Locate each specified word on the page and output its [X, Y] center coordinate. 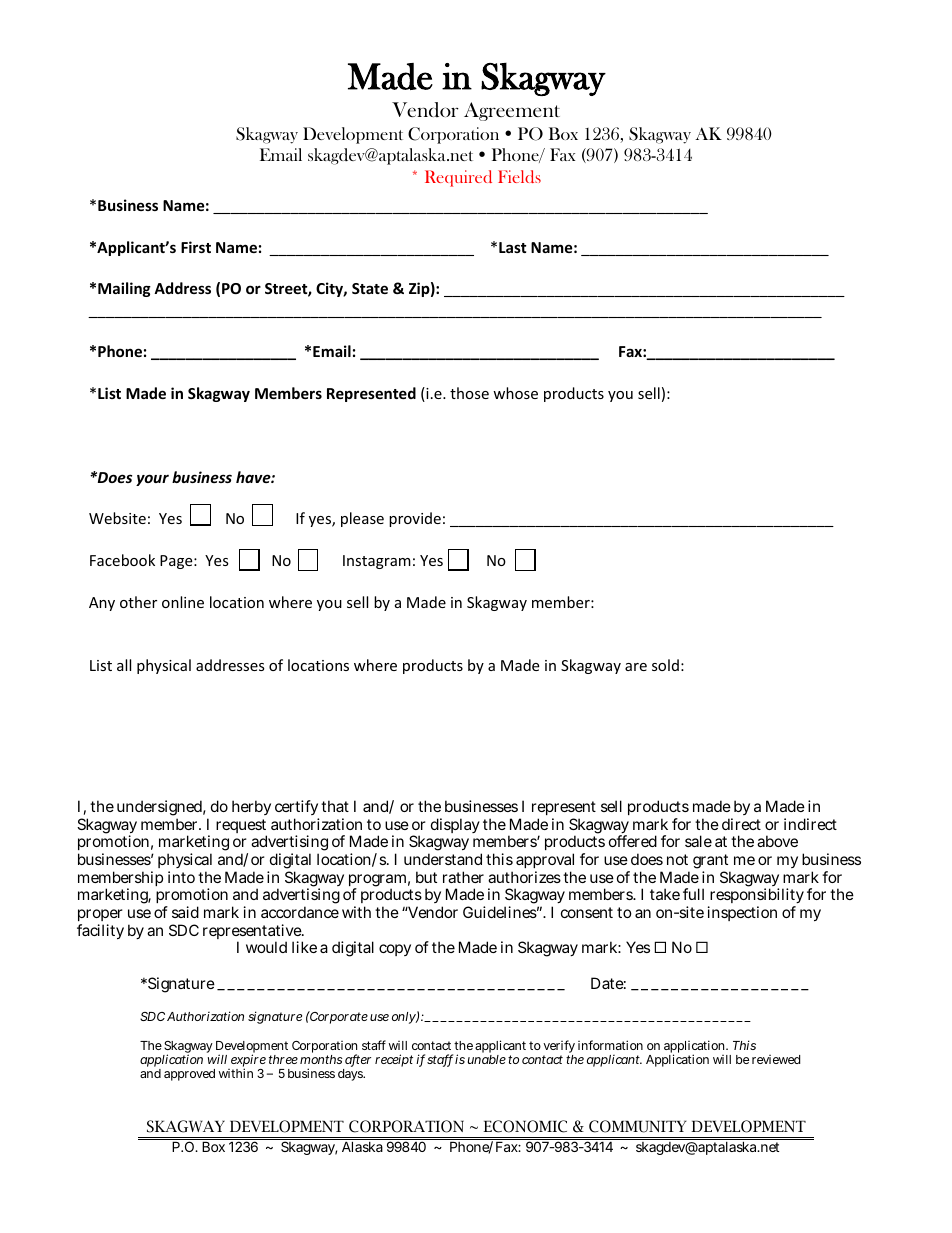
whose [515, 393]
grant [711, 863]
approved [189, 1075]
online [183, 602]
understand [443, 859]
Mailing [124, 289]
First [196, 247]
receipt [394, 1060]
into [181, 877]
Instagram [377, 562]
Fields [519, 176]
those [469, 393]
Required [458, 178]
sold [665, 665]
